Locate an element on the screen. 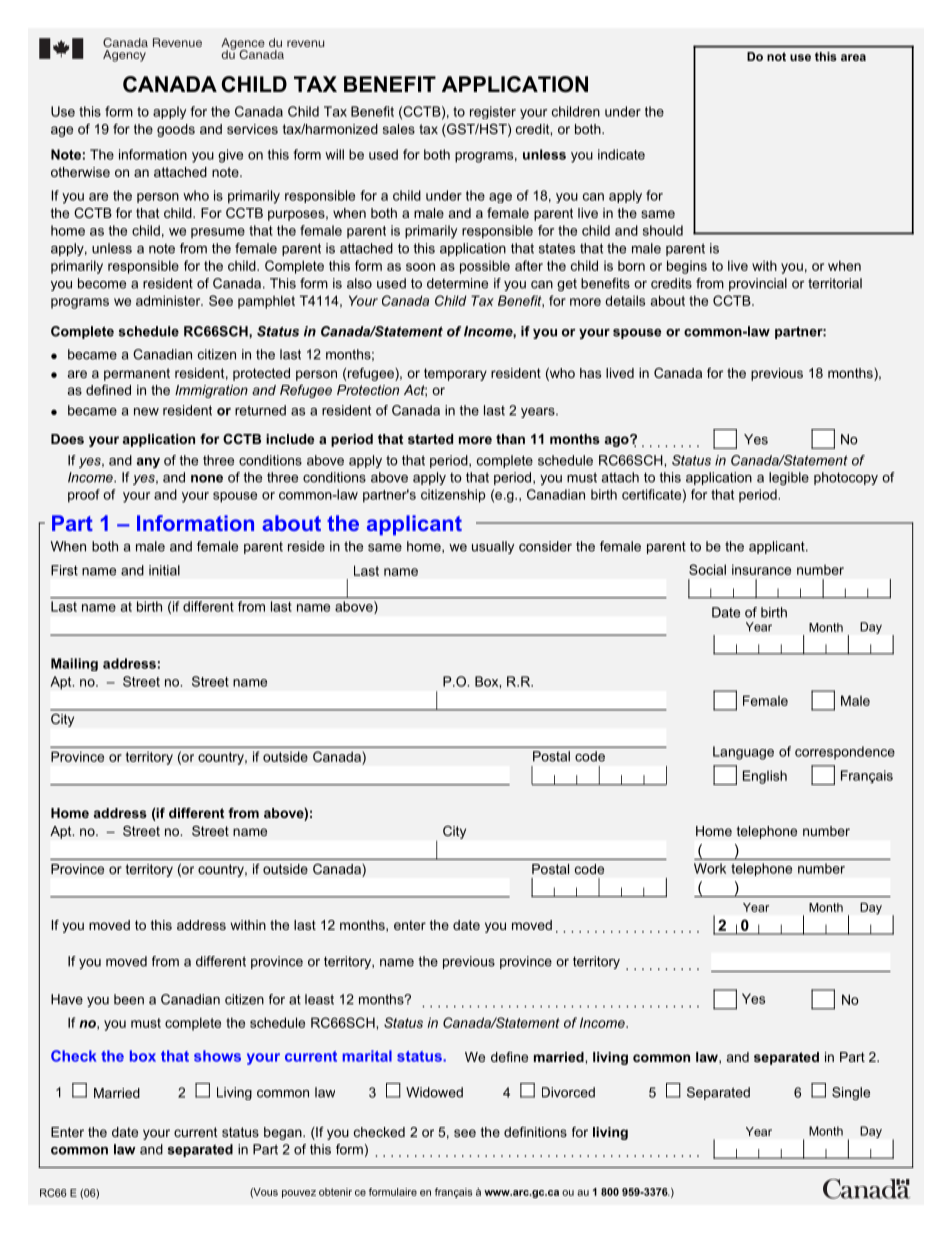  area is located at coordinates (853, 57).
